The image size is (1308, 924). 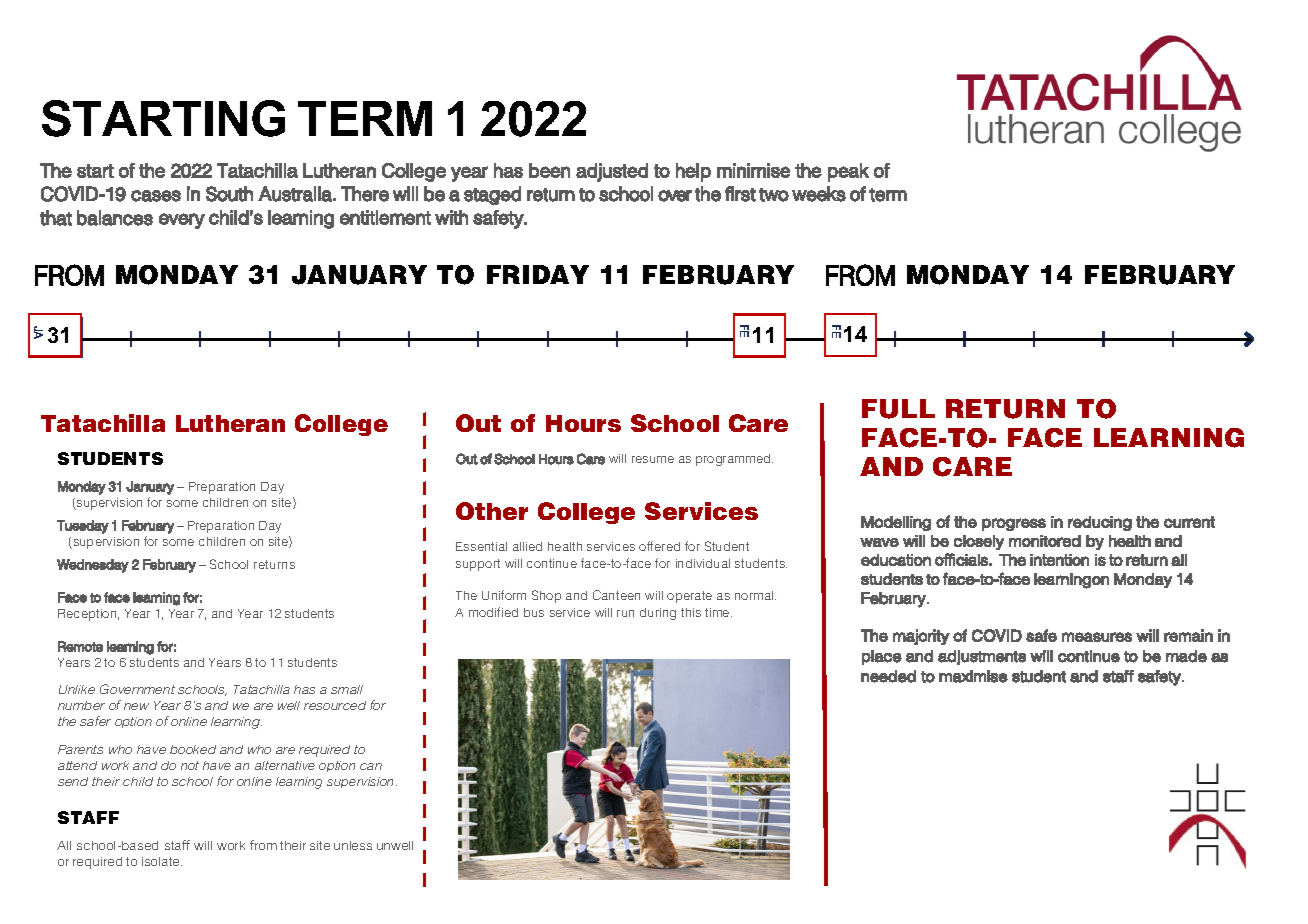 What do you see at coordinates (80, 646) in the screenshot?
I see `Remote` at bounding box center [80, 646].
